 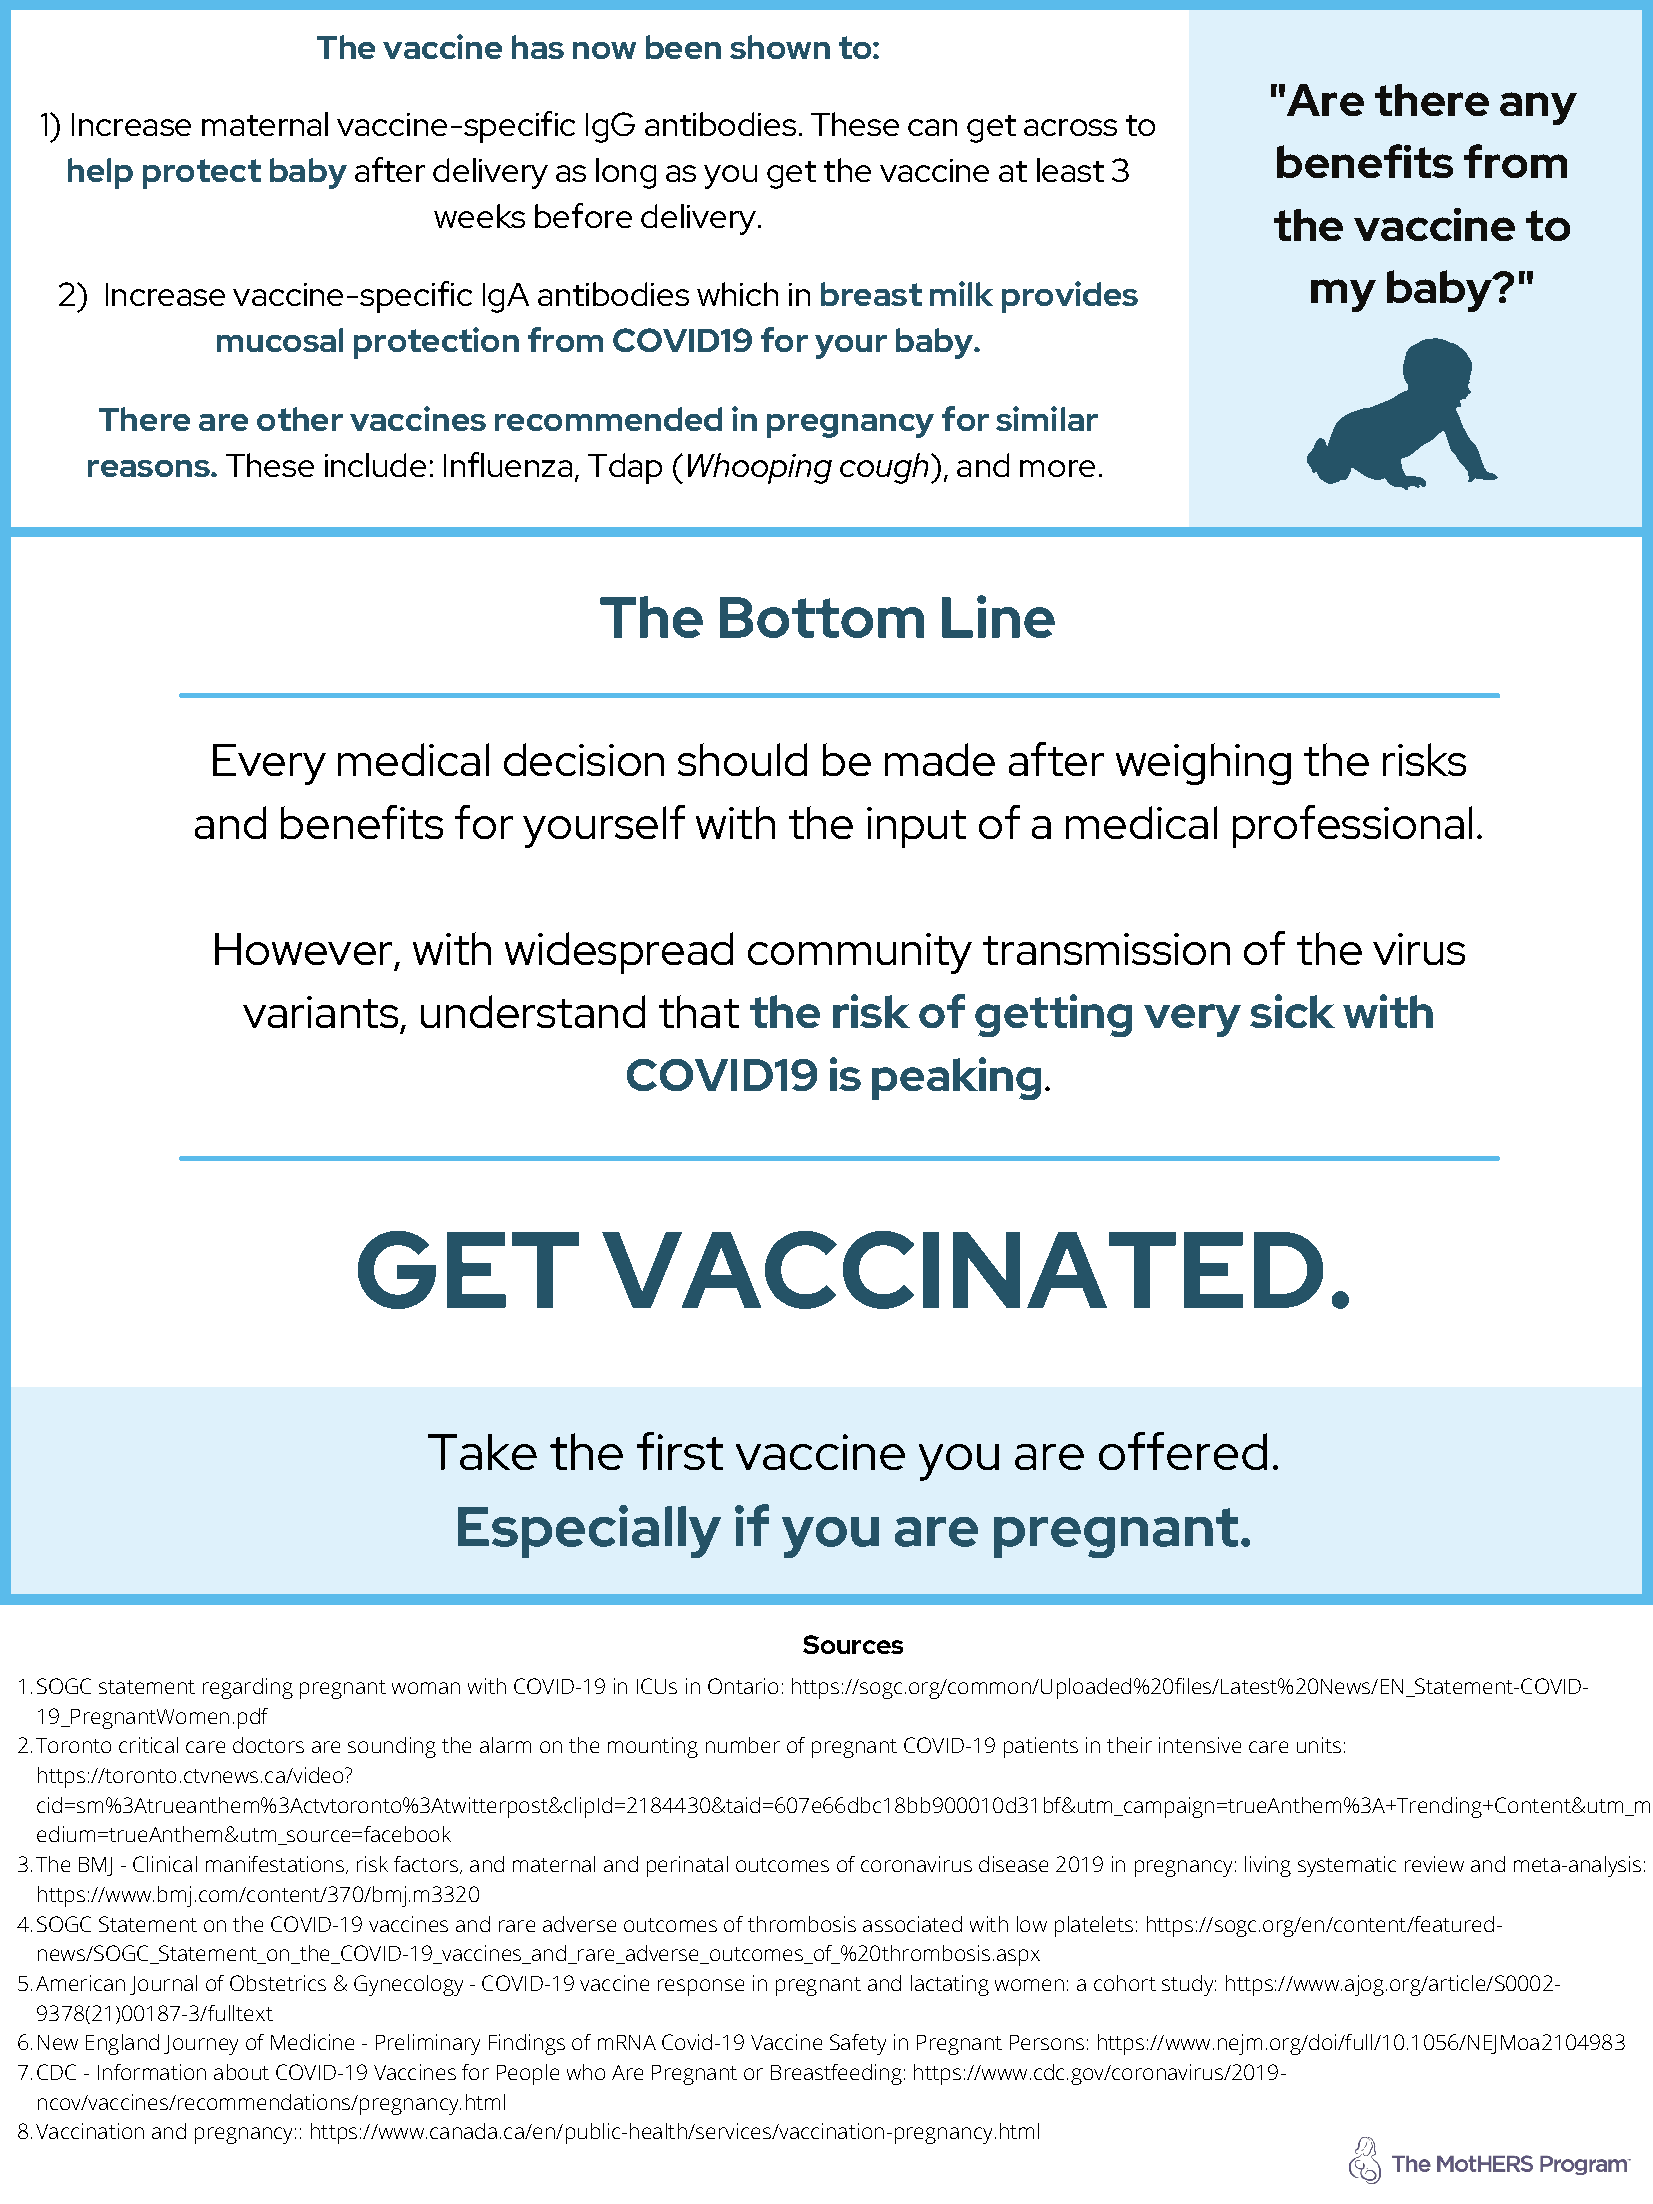 What do you see at coordinates (100, 173) in the document?
I see `help` at bounding box center [100, 173].
